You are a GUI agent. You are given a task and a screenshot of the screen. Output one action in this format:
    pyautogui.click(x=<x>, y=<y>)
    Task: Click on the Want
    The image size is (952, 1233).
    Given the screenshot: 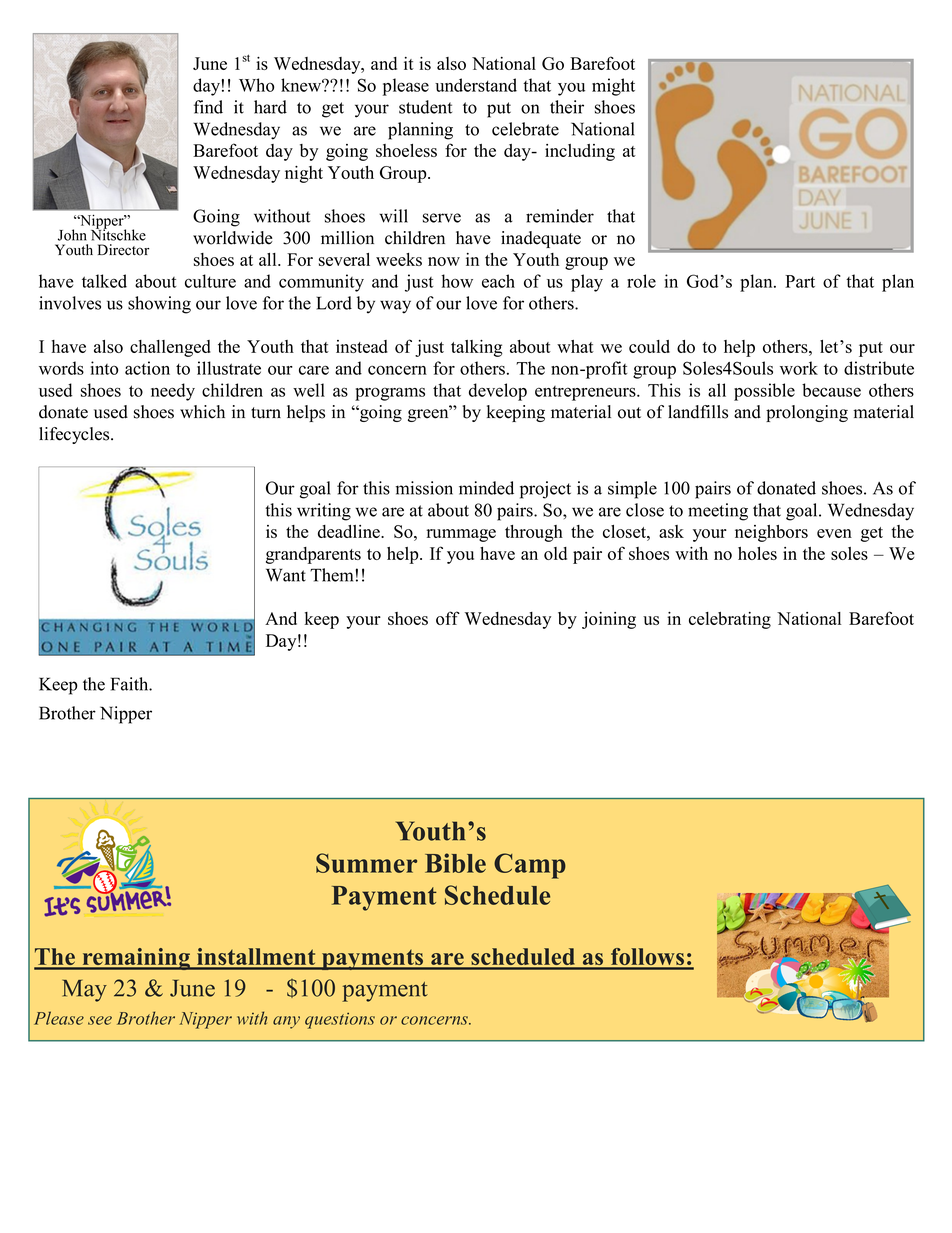 What is the action you would take?
    pyautogui.click(x=286, y=575)
